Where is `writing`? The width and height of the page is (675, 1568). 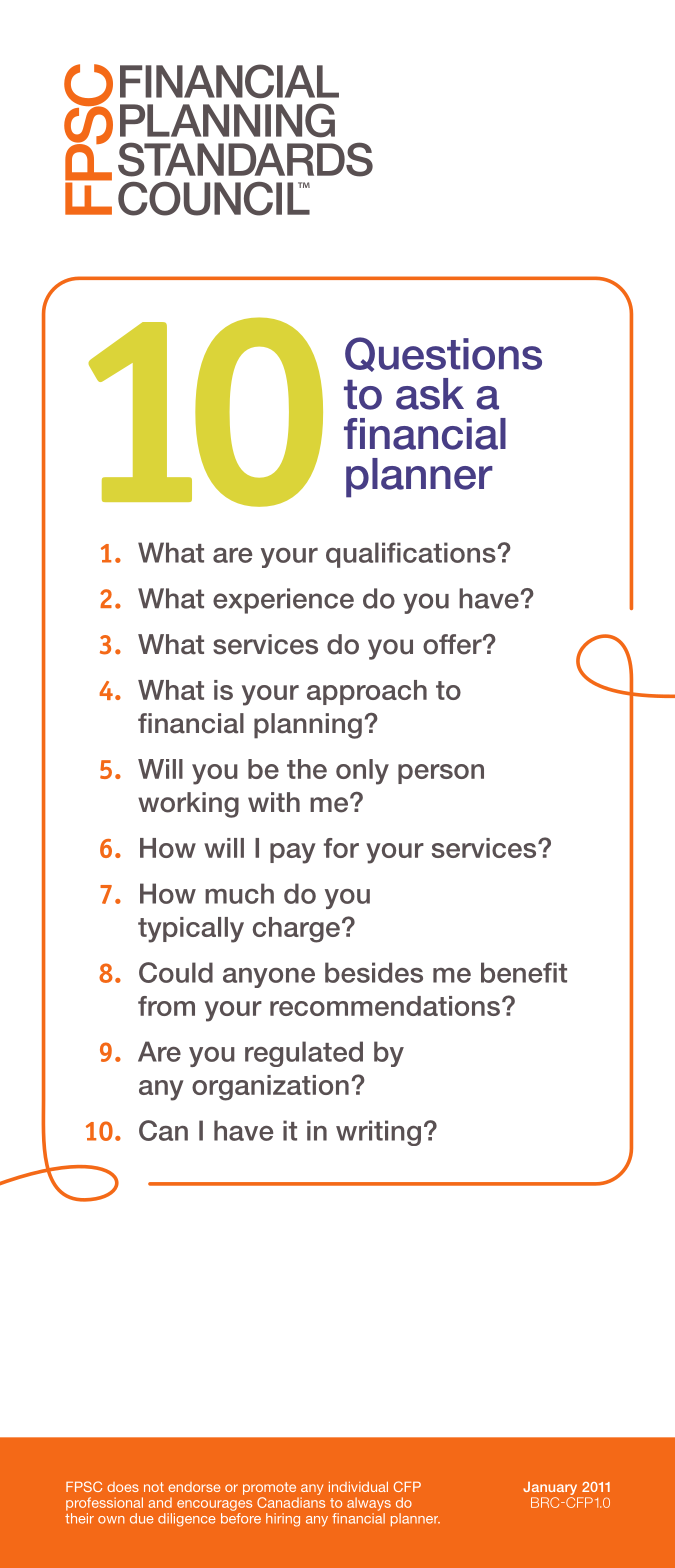
writing is located at coordinates (378, 1133).
